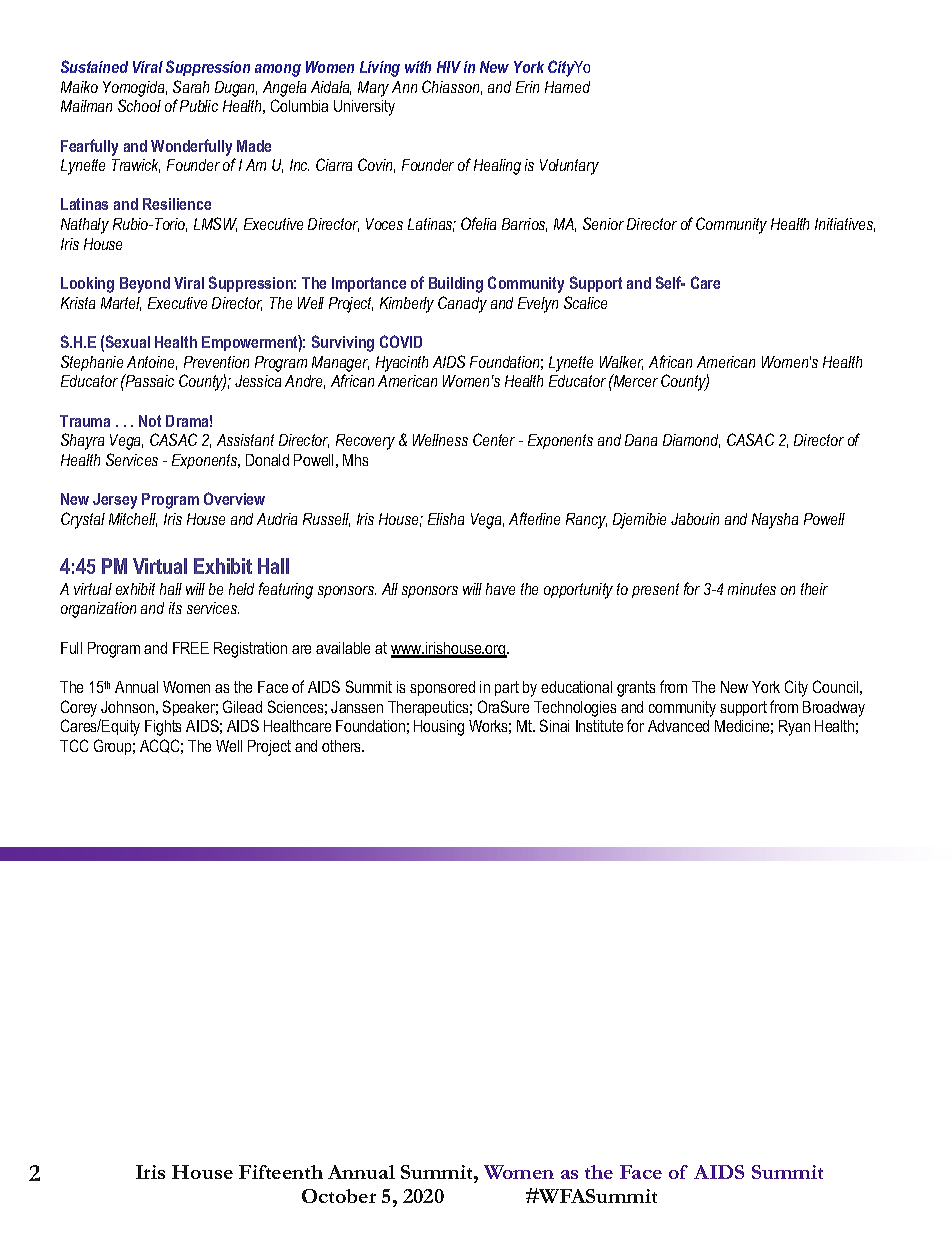 The image size is (952, 1233). Describe the element at coordinates (139, 105) in the page. I see `School` at that location.
